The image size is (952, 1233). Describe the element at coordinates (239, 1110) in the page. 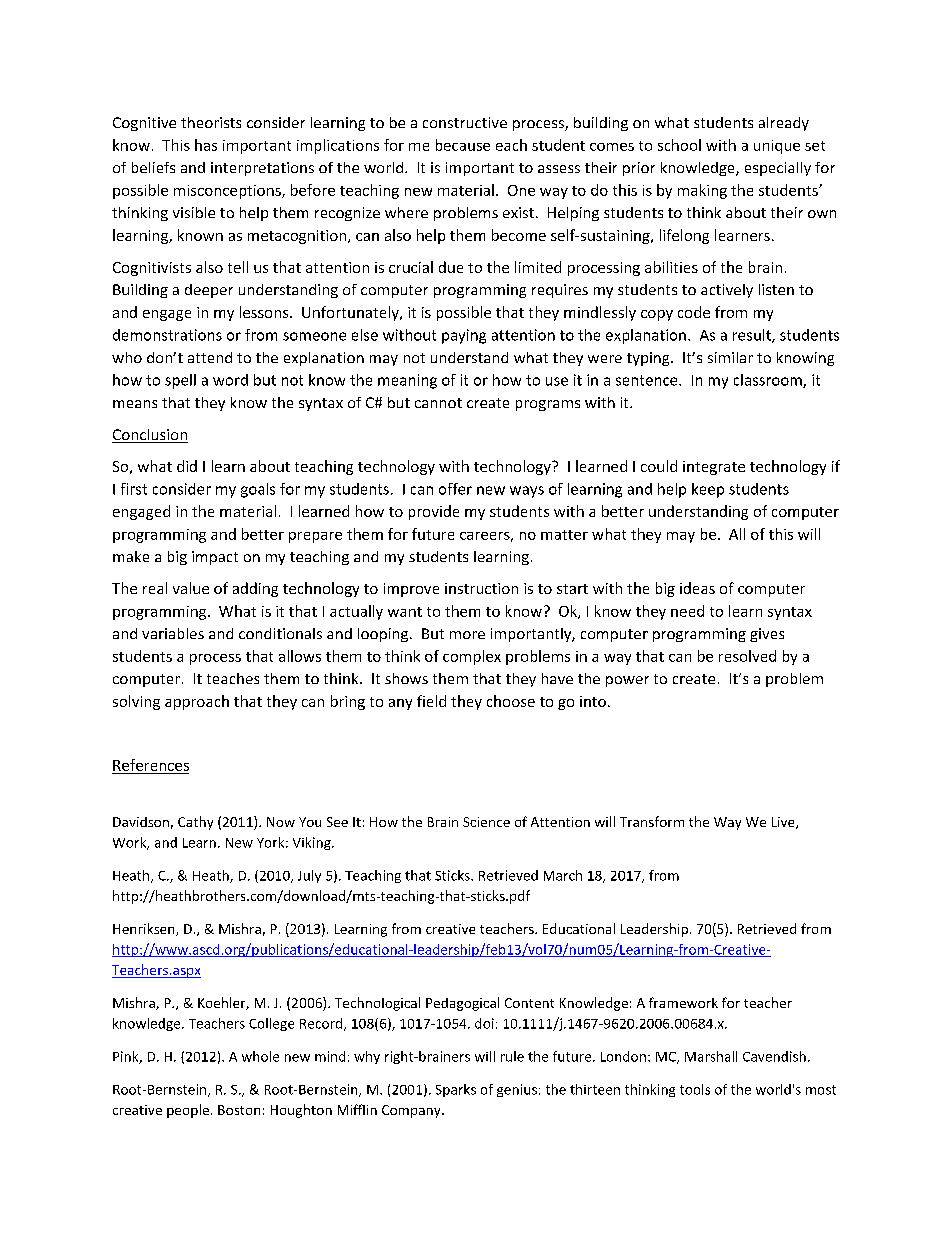

I see `Boston` at that location.
